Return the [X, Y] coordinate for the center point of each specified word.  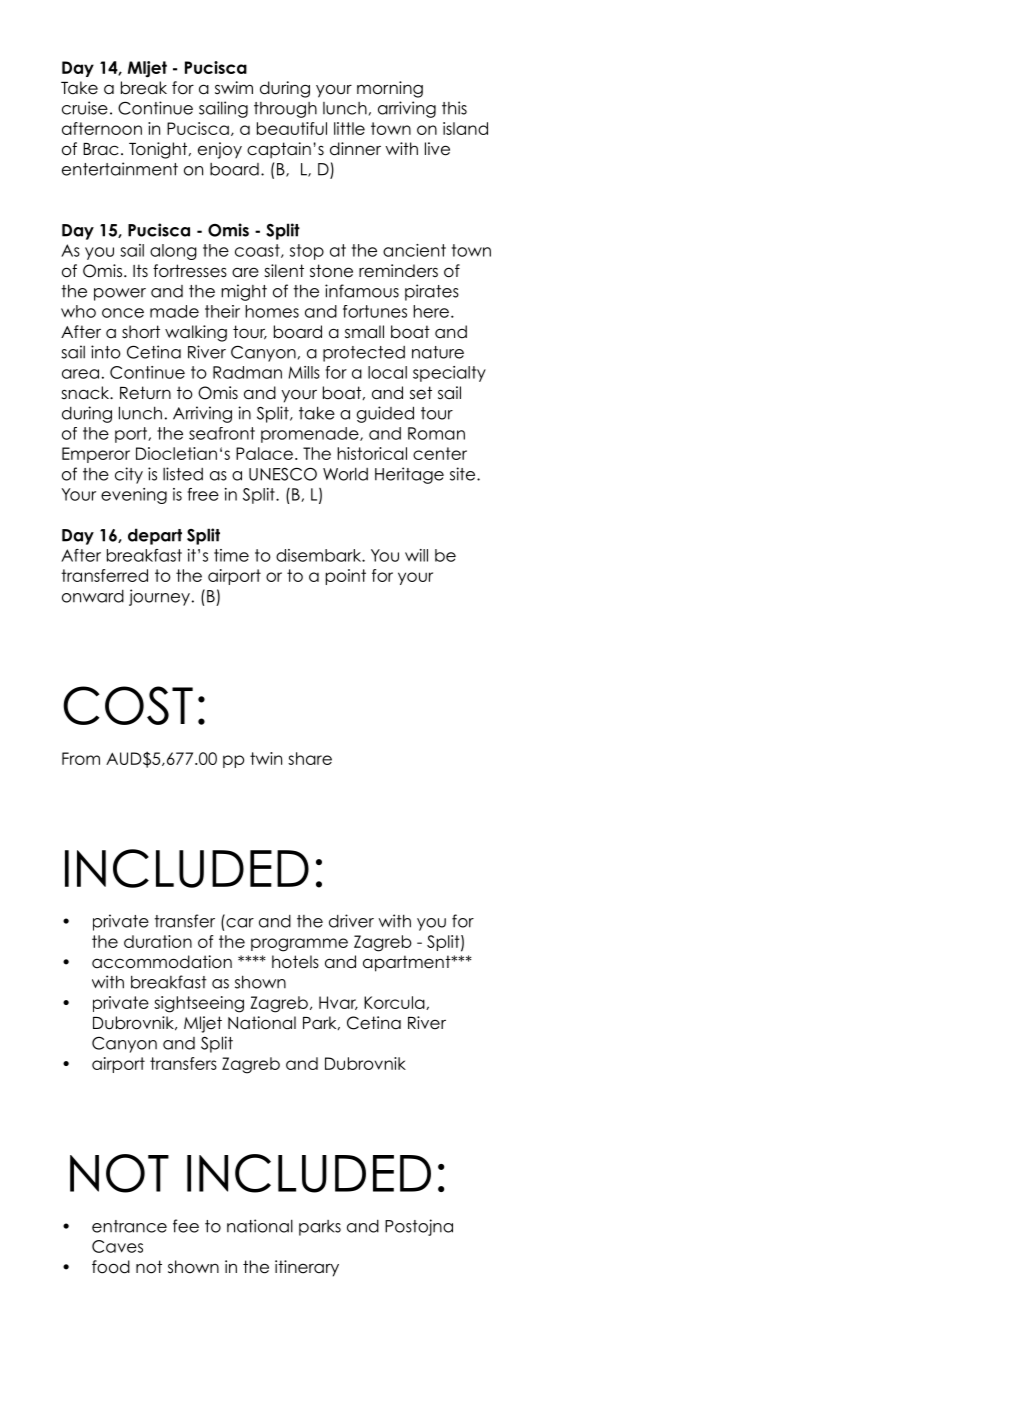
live [437, 149]
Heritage [409, 475]
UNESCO [283, 474]
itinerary [307, 1268]
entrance [129, 1226]
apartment [408, 963]
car [240, 923]
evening [134, 496]
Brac [101, 149]
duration [158, 941]
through [285, 110]
